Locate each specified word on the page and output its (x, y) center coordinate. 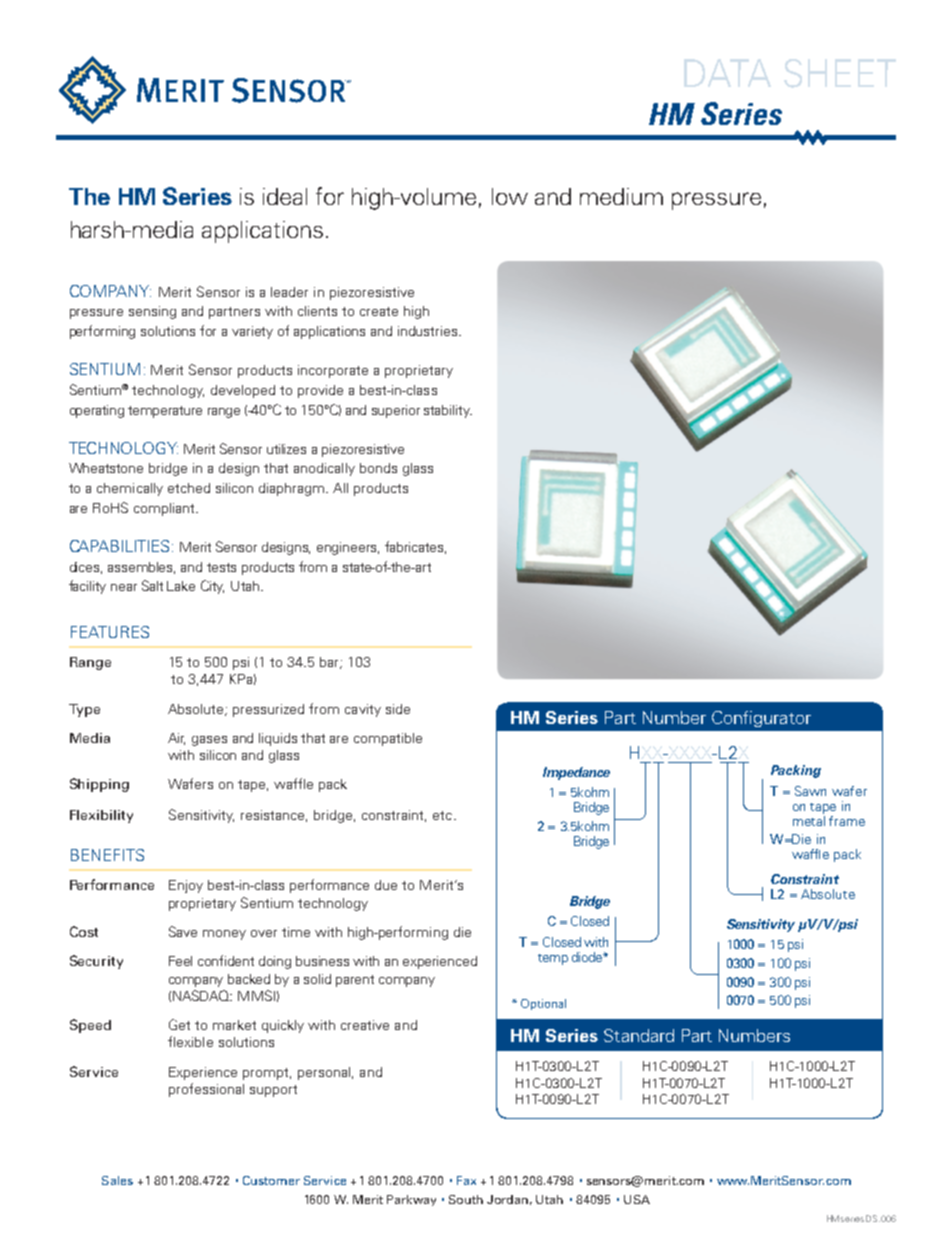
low (510, 196)
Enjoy (186, 886)
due (386, 885)
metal (809, 821)
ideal (285, 196)
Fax (466, 1180)
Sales (117, 1180)
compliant (165, 509)
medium (621, 196)
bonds (378, 468)
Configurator (761, 719)
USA (637, 1199)
